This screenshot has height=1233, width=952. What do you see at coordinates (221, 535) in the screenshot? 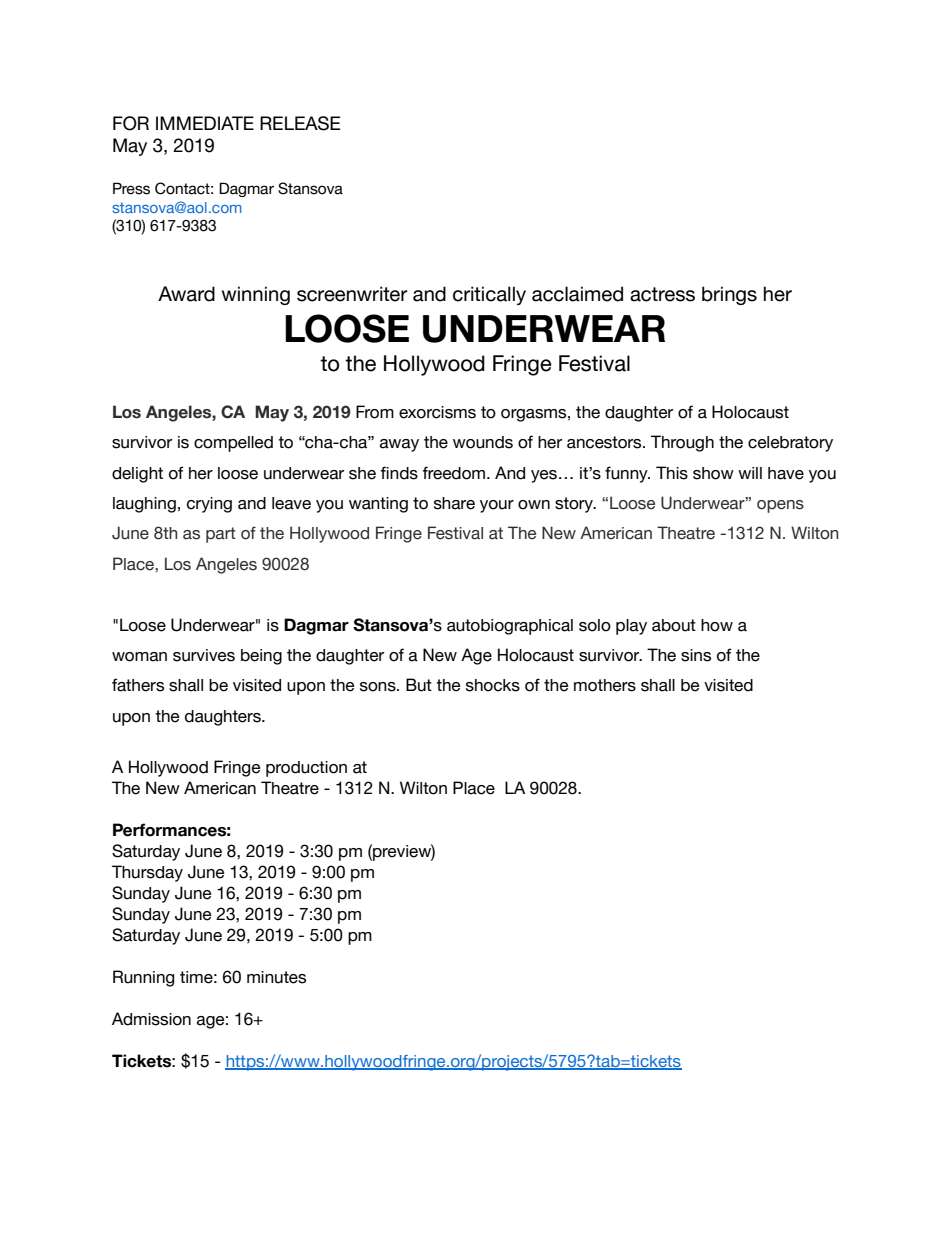
I see `part` at bounding box center [221, 535].
